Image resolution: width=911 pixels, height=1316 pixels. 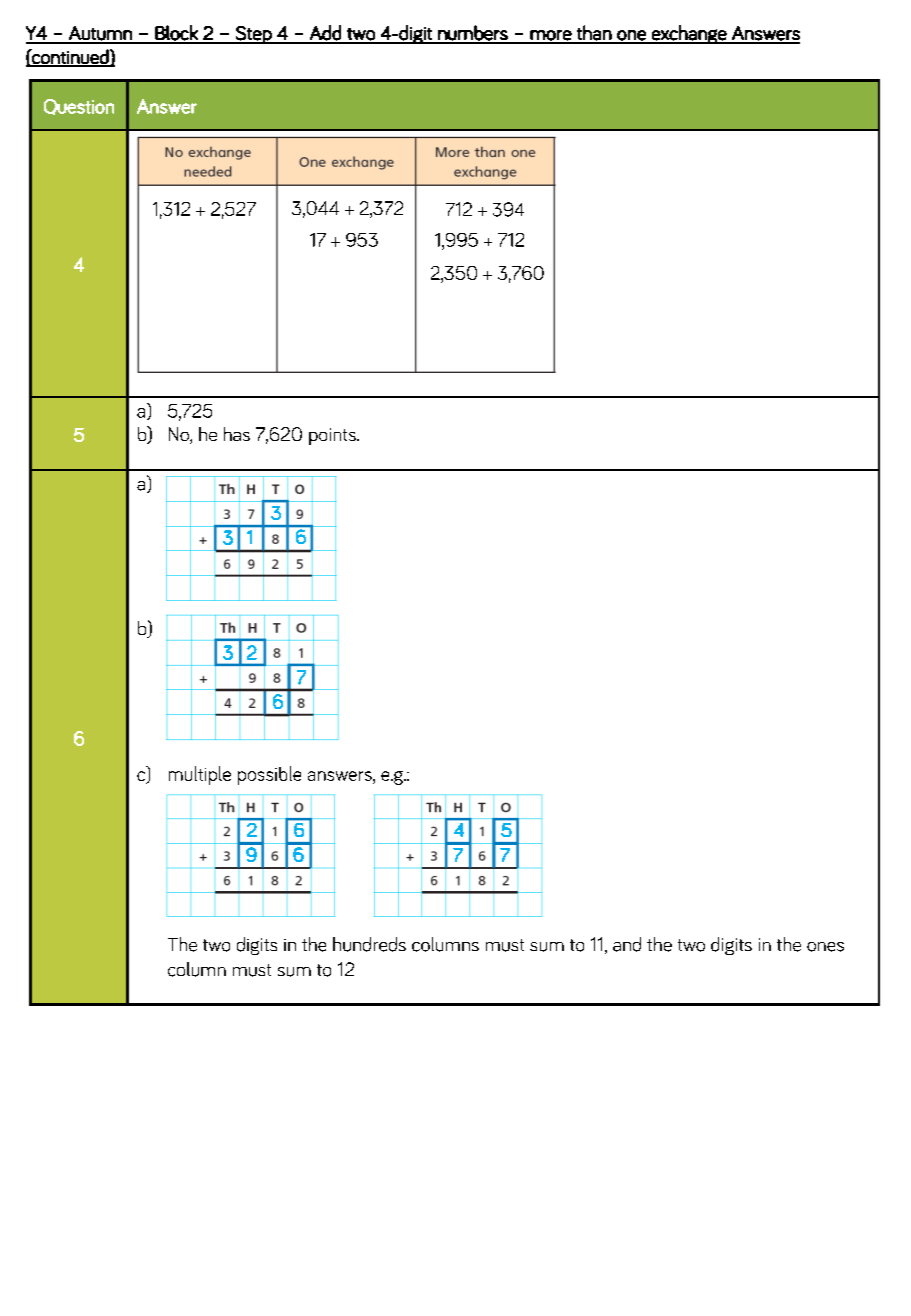 What do you see at coordinates (79, 107) in the document?
I see `Question` at bounding box center [79, 107].
